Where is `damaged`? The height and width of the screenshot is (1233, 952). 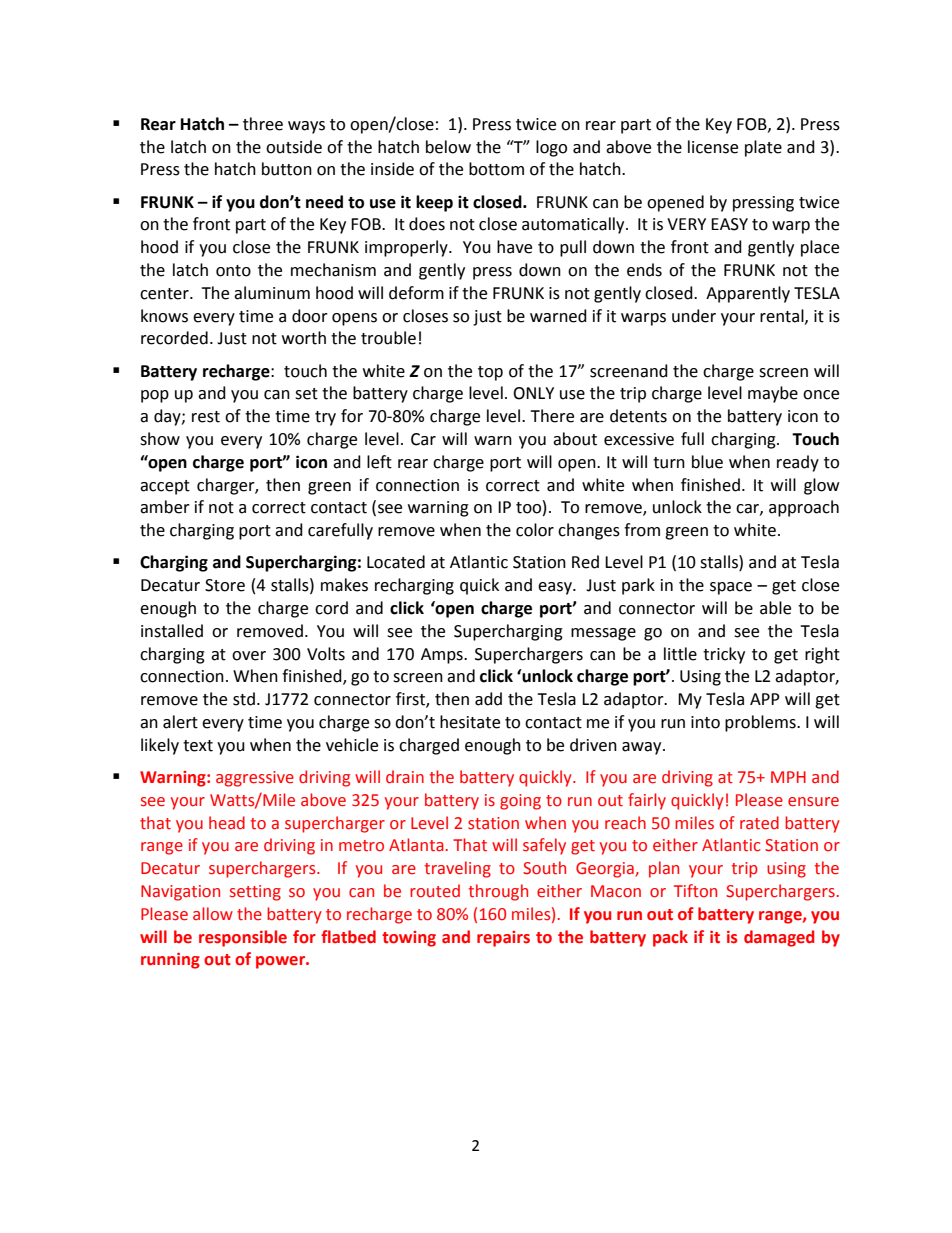 damaged is located at coordinates (779, 938).
